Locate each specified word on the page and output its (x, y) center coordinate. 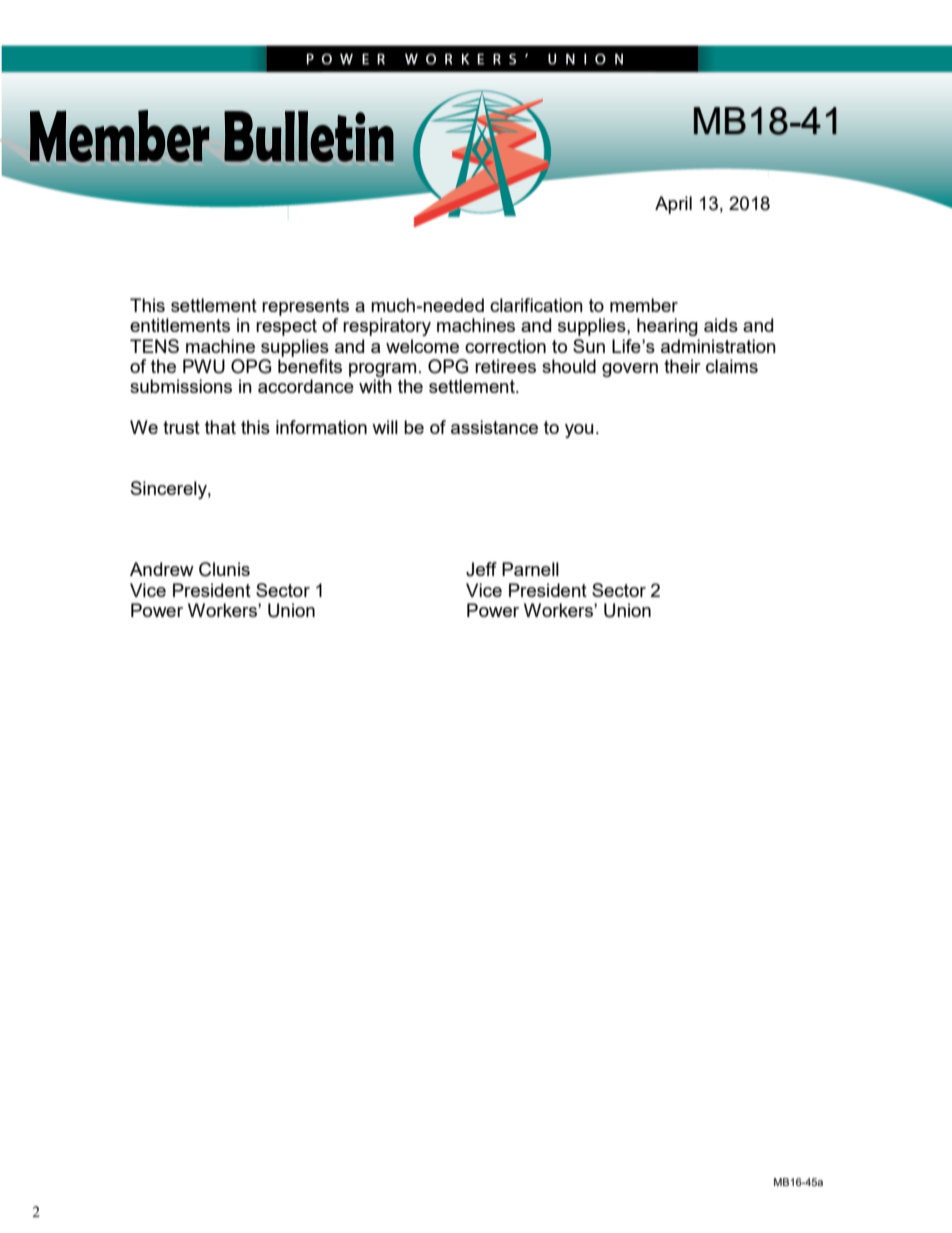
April (673, 205)
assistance (494, 427)
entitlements (180, 325)
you (579, 431)
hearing (667, 327)
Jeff (481, 569)
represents (305, 307)
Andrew (162, 569)
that (220, 427)
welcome (422, 346)
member (644, 305)
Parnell (530, 569)
